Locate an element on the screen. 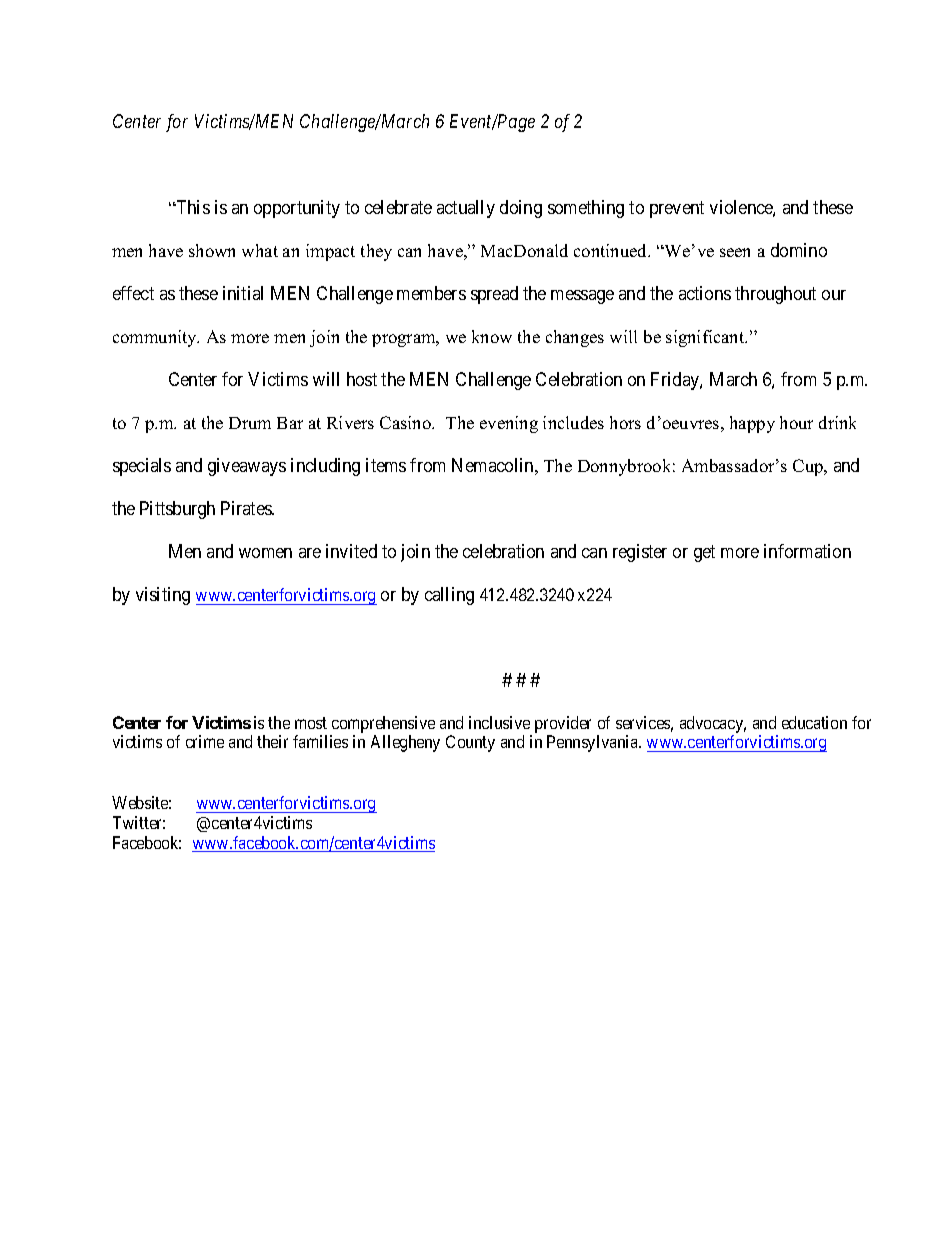  inclusive is located at coordinates (499, 722).
